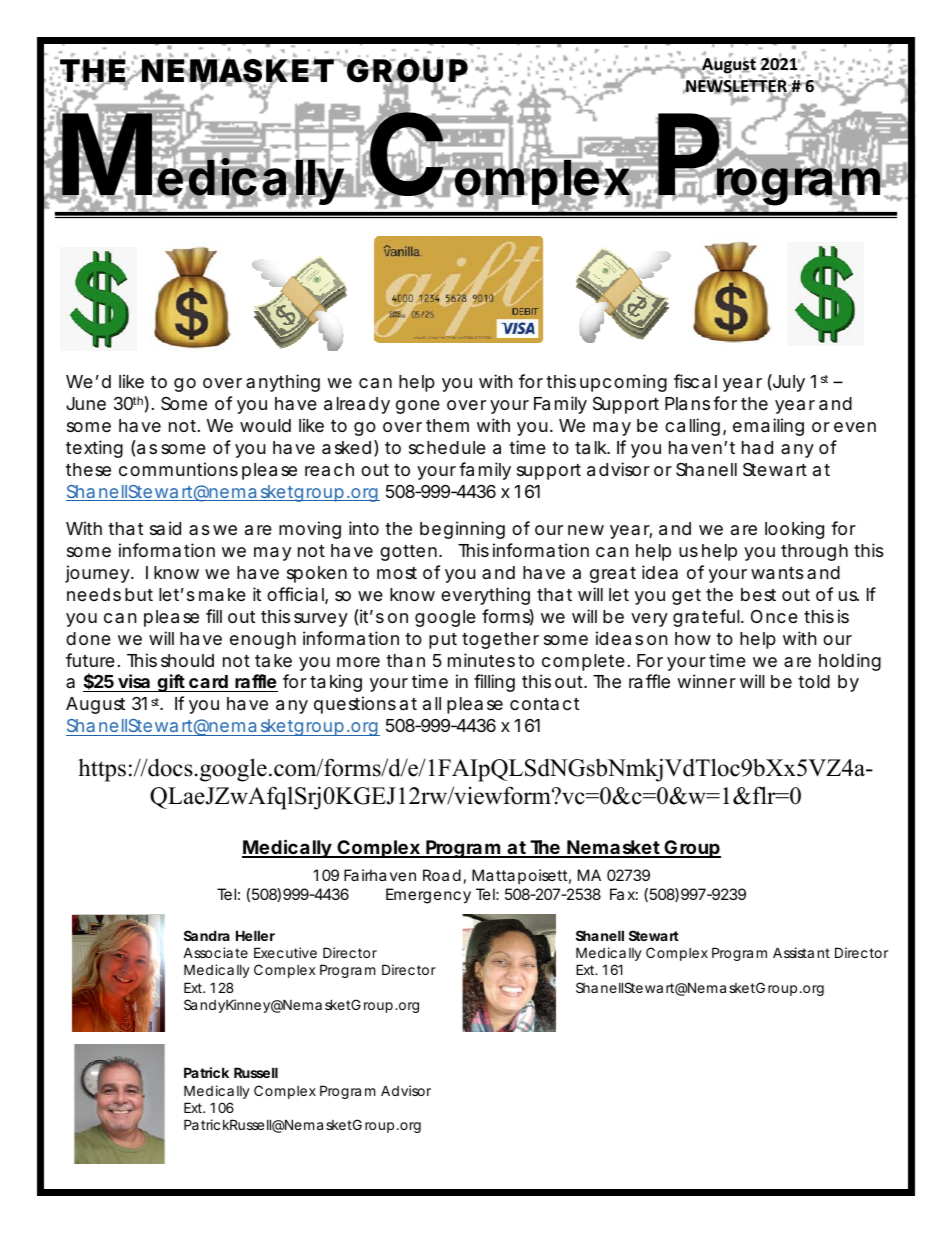 Image resolution: width=952 pixels, height=1233 pixels. I want to click on Executive, so click(285, 952).
